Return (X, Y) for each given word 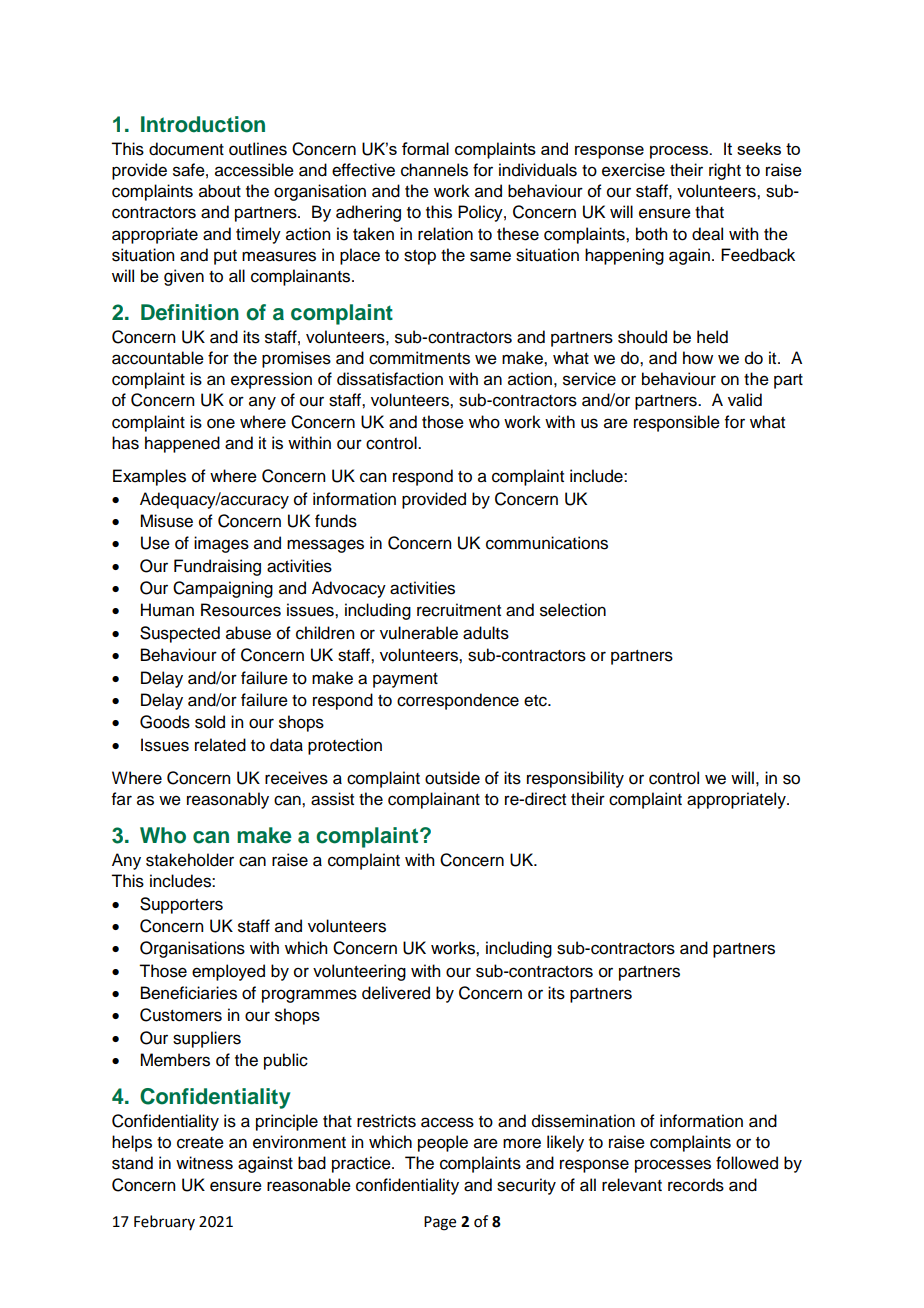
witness (204, 1163)
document (186, 149)
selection (573, 610)
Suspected (180, 634)
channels (434, 170)
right (725, 171)
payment (405, 680)
